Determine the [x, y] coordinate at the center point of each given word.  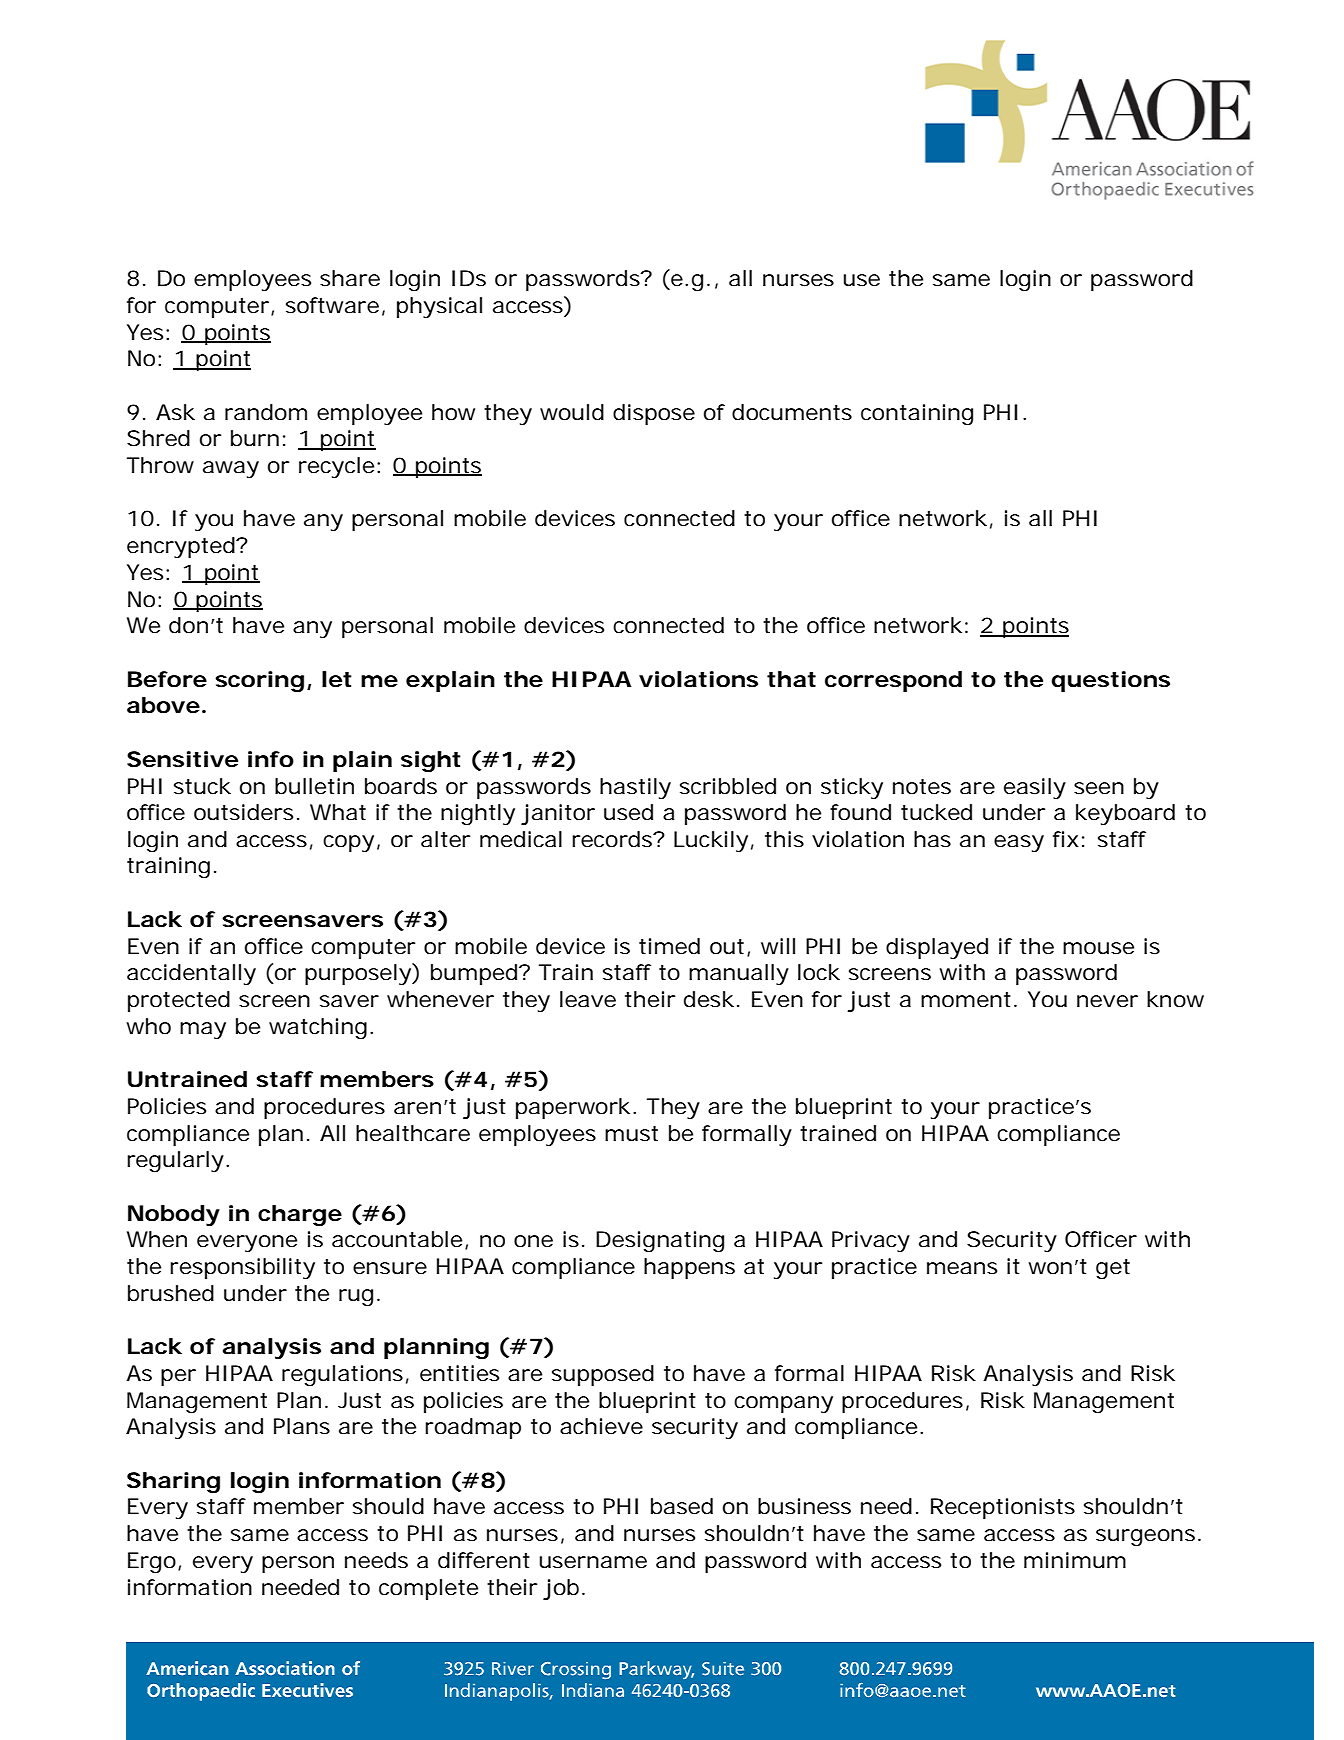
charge [300, 1215]
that [791, 679]
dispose [654, 414]
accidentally [191, 974]
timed [669, 946]
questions [1110, 681]
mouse [1098, 948]
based [682, 1506]
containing [917, 414]
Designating [660, 1241]
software [332, 305]
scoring [259, 681]
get [1113, 1269]
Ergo [153, 1562]
